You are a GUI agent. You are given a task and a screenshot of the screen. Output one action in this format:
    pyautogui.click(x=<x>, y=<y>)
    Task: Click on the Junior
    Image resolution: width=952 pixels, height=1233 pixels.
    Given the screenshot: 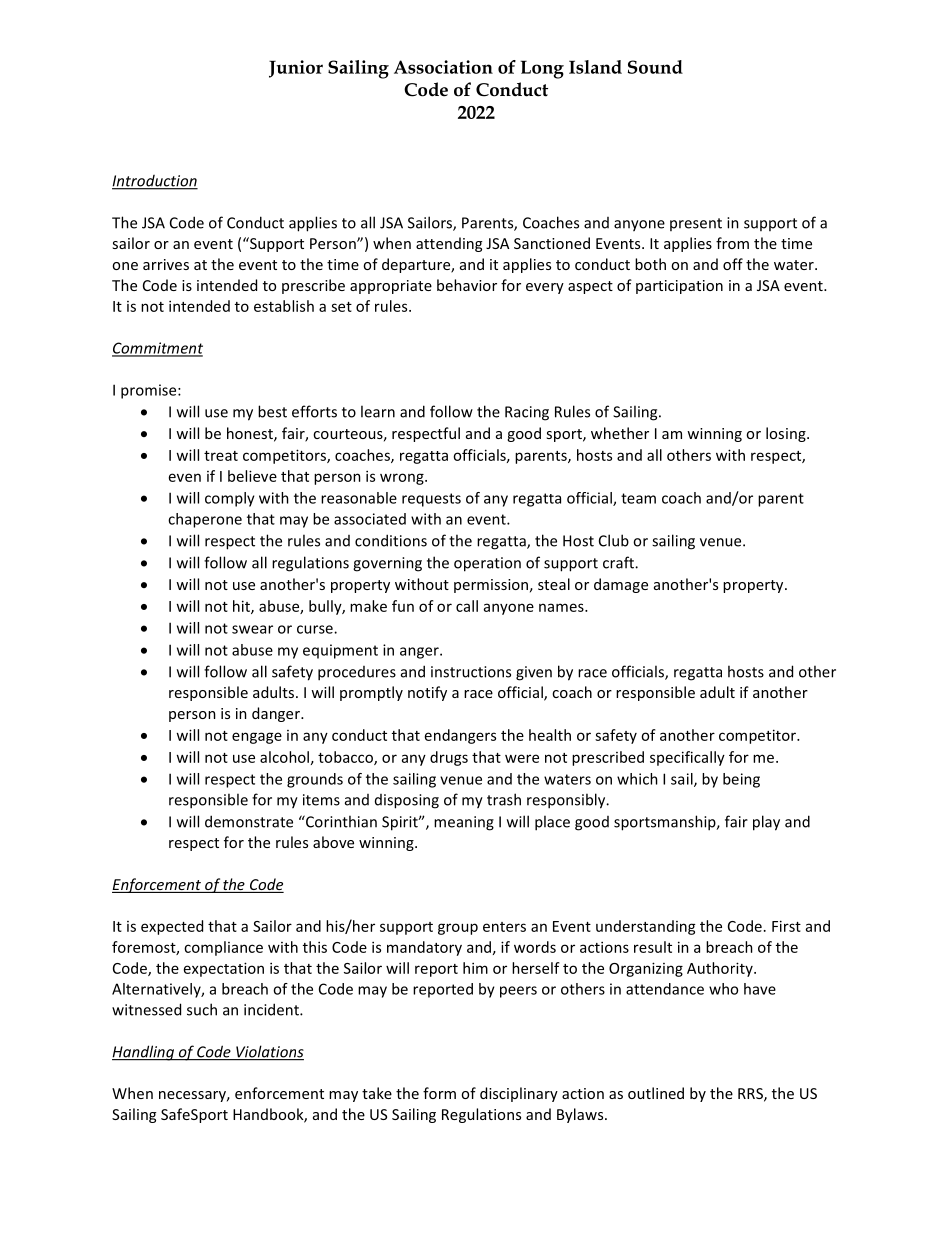 What is the action you would take?
    pyautogui.click(x=296, y=69)
